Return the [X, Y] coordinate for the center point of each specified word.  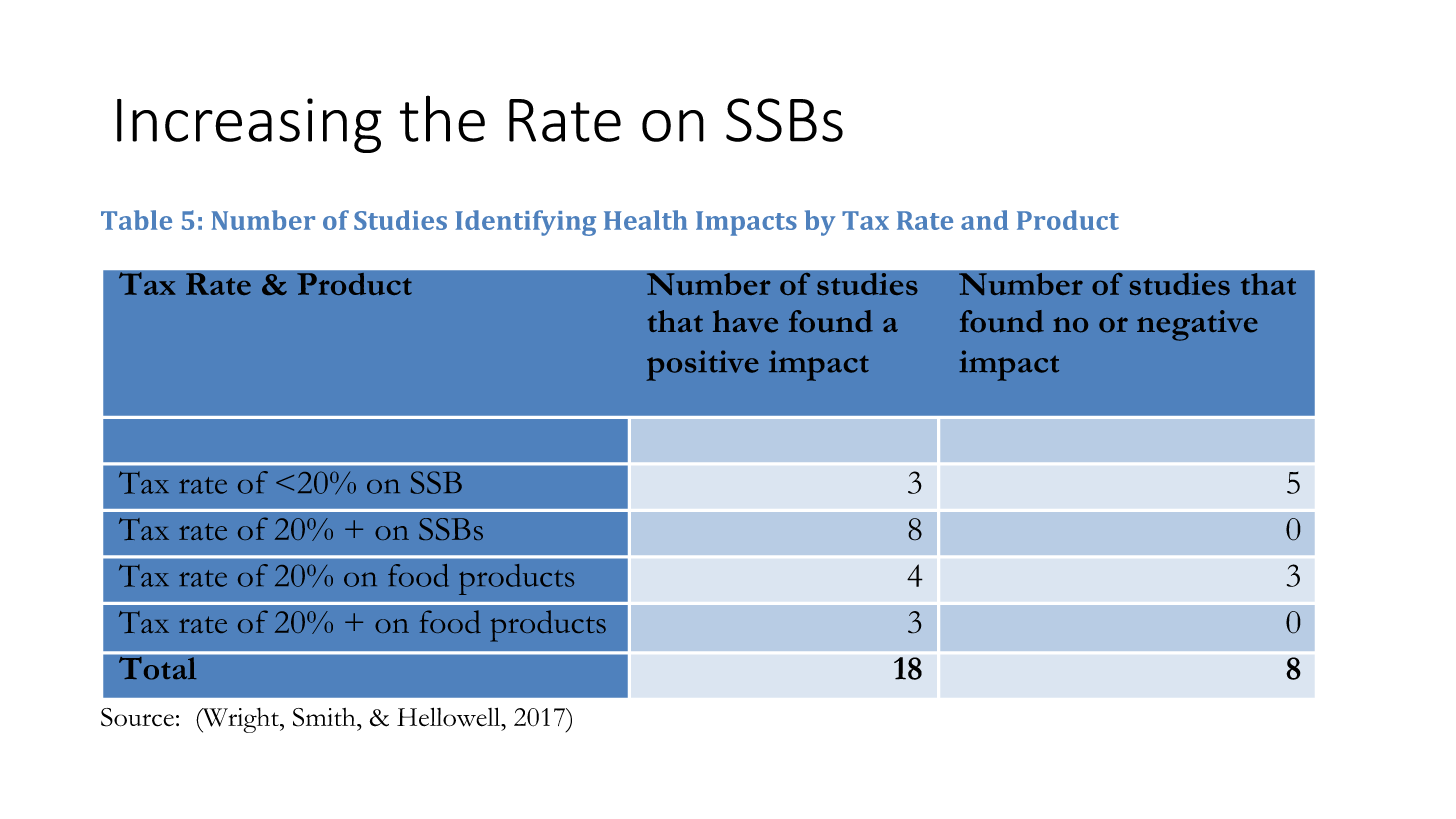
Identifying [526, 223]
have [745, 321]
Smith [325, 717]
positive [702, 365]
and [984, 220]
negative [1197, 325]
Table [136, 220]
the [442, 118]
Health [645, 220]
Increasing [249, 125]
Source [137, 717]
